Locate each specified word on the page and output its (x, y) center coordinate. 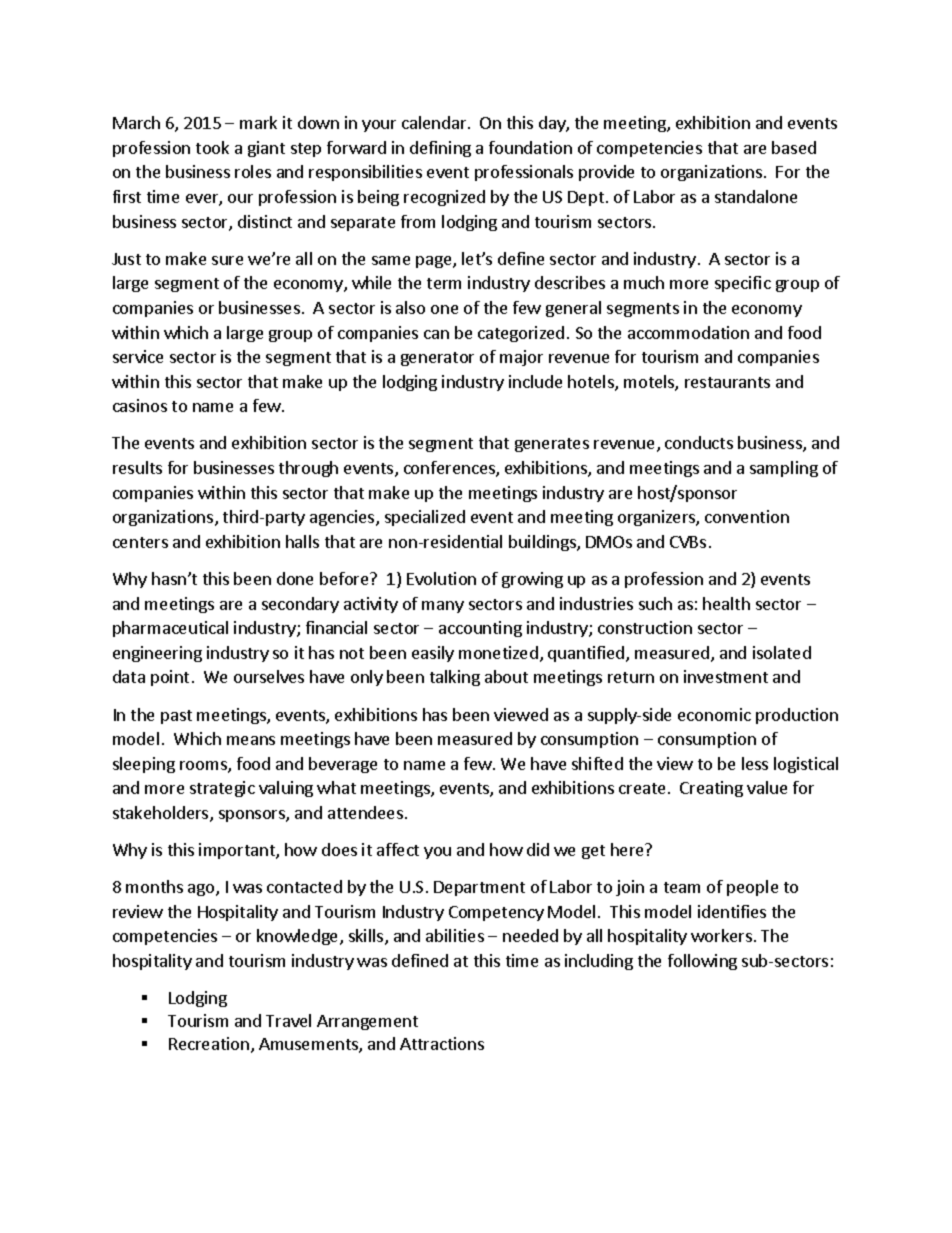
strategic (222, 789)
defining (440, 149)
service (138, 356)
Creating (711, 789)
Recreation (209, 1043)
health (726, 603)
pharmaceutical (170, 629)
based (794, 147)
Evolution (441, 578)
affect (398, 849)
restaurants (727, 382)
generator (437, 359)
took (212, 147)
